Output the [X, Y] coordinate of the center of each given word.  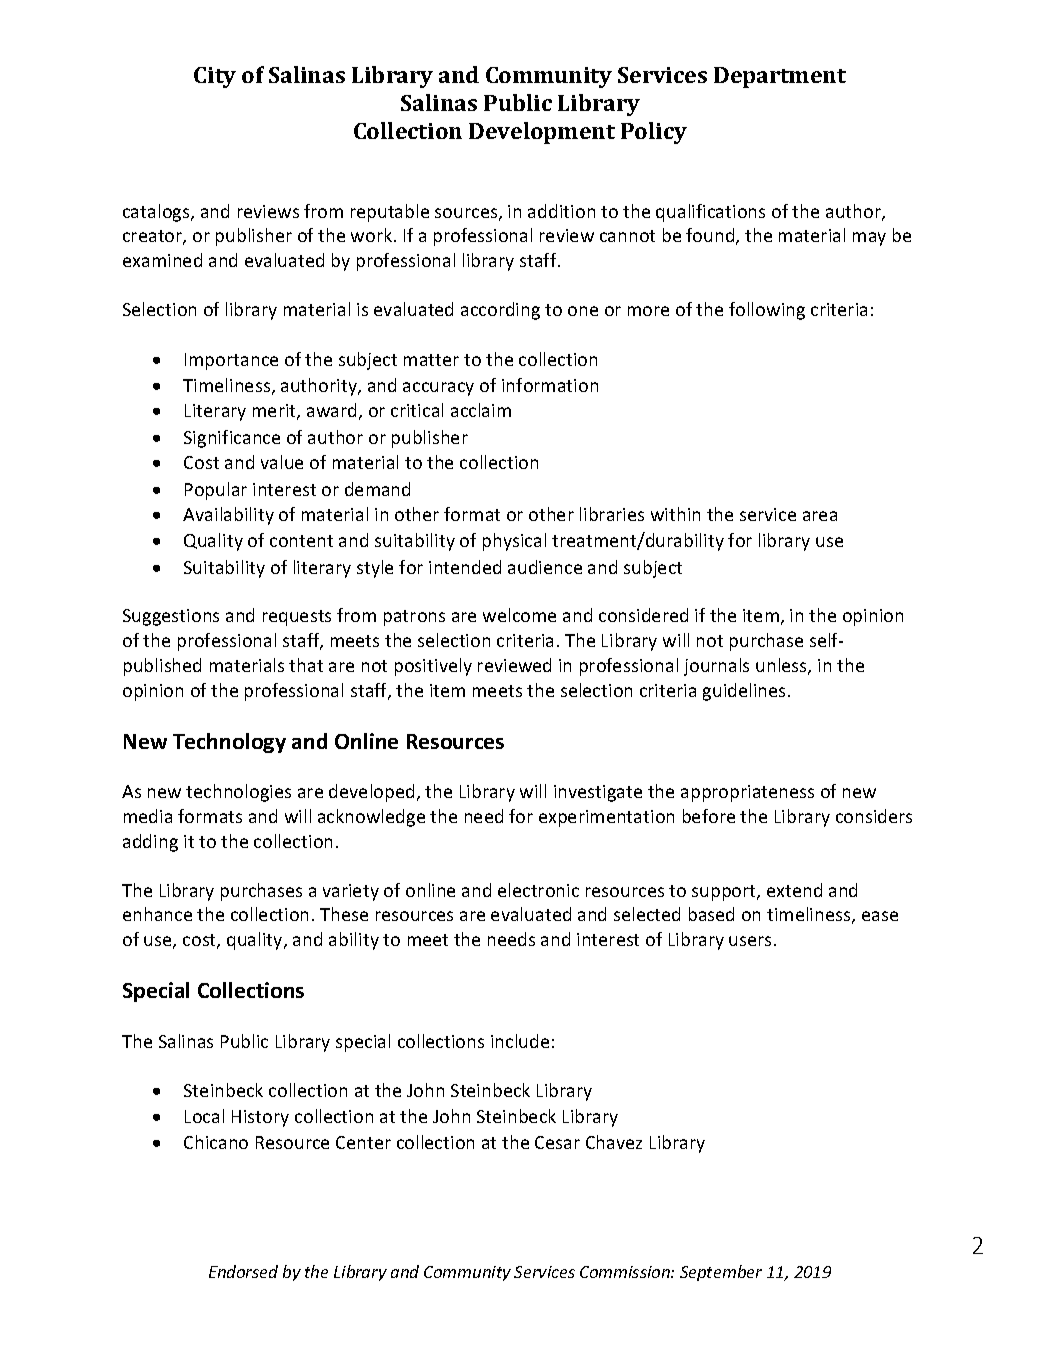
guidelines [746, 692]
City [215, 77]
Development [542, 133]
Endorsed [243, 1271]
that [306, 665]
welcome [519, 615]
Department [780, 77]
